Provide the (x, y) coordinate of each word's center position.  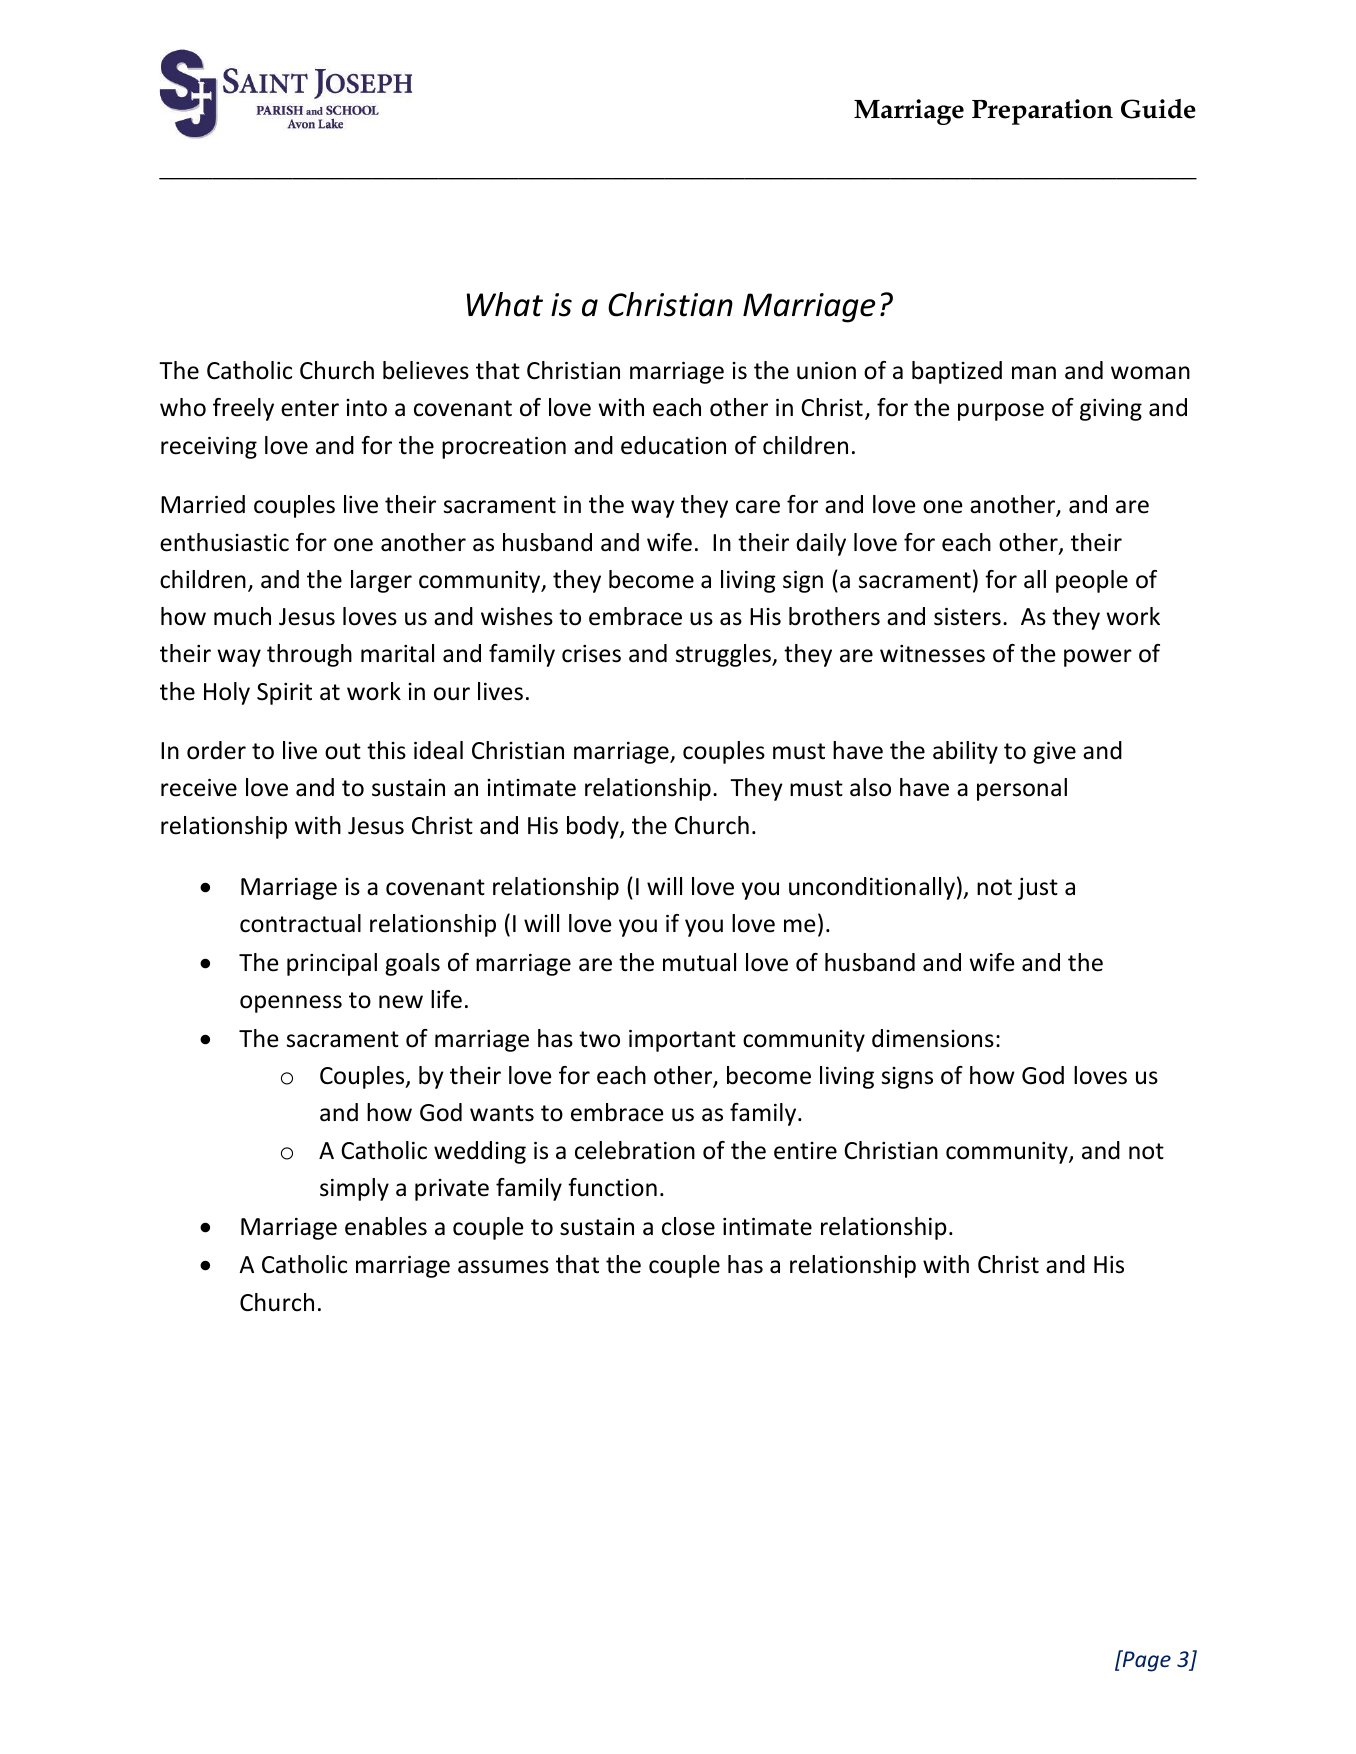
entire (805, 1151)
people (1092, 581)
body (594, 827)
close (688, 1226)
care (758, 507)
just (1038, 889)
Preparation (1042, 112)
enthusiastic (224, 542)
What (505, 304)
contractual (300, 923)
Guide (1158, 109)
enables (386, 1226)
